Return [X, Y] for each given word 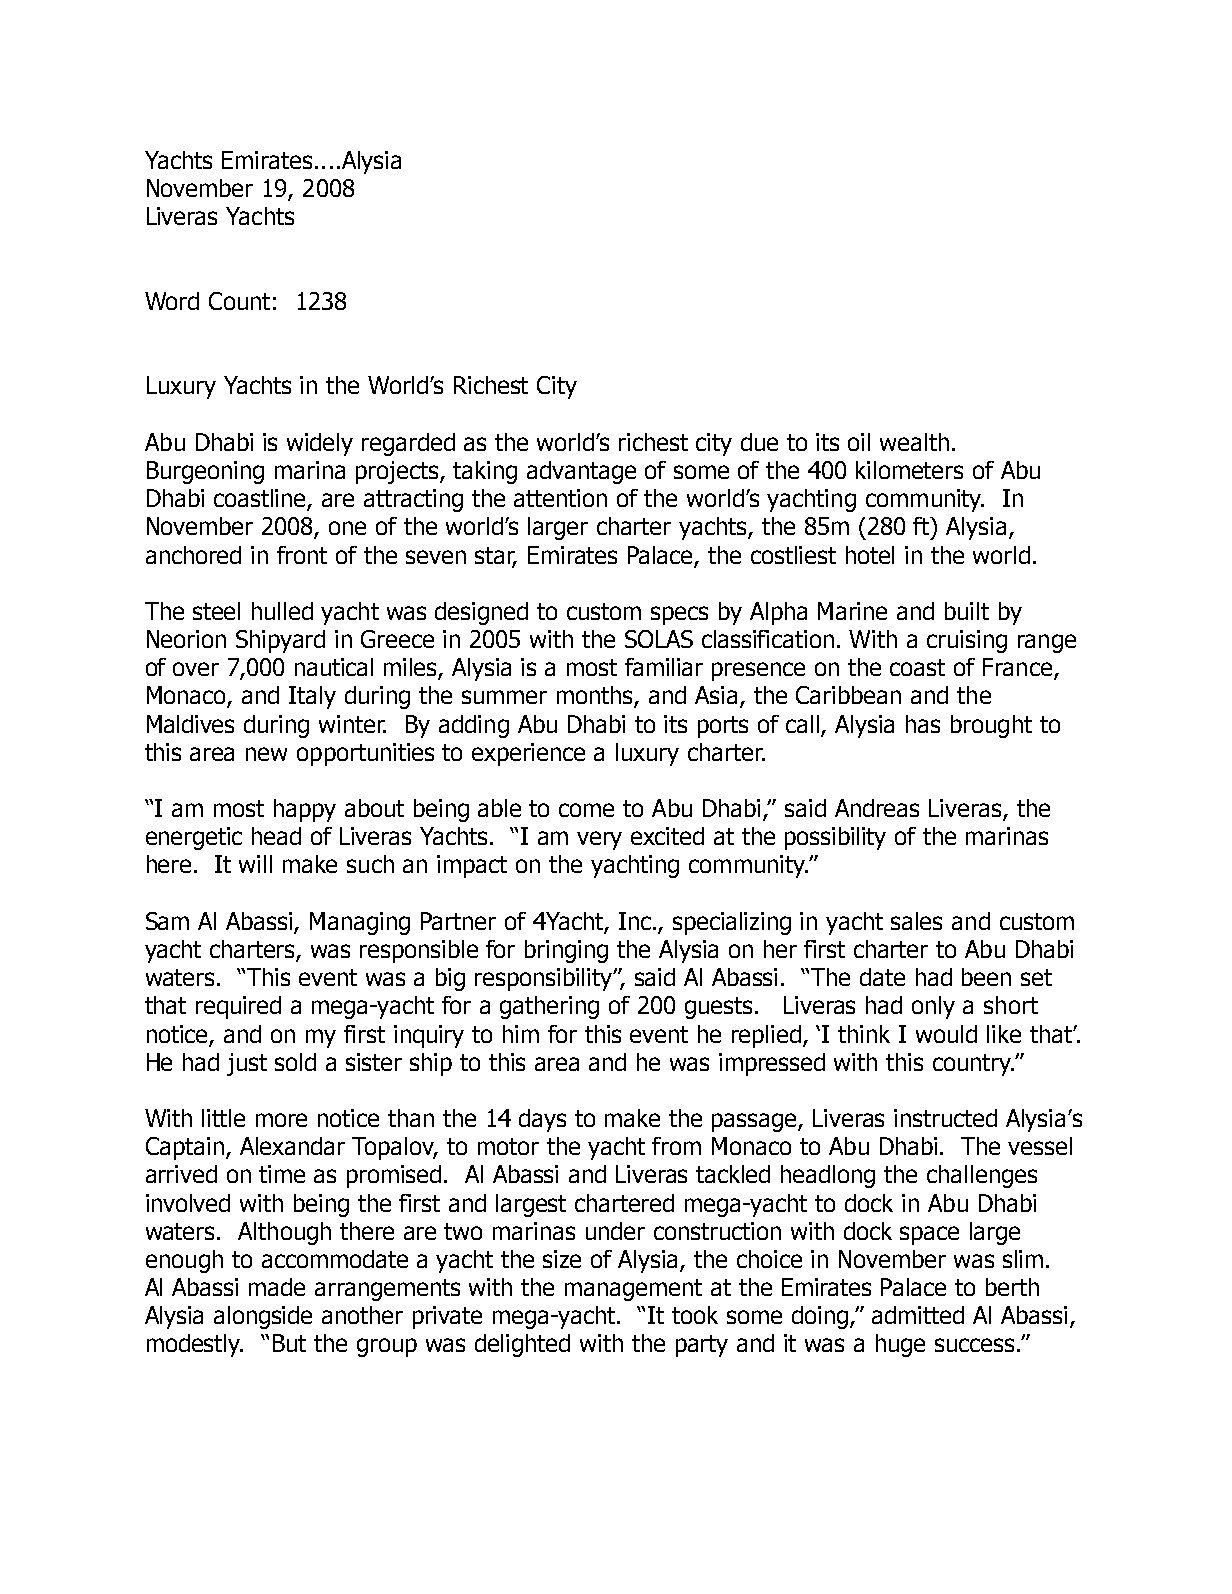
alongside [263, 1317]
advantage [581, 472]
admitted [918, 1315]
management [633, 1290]
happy [305, 810]
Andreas [877, 808]
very [599, 840]
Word [172, 301]
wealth [914, 442]
